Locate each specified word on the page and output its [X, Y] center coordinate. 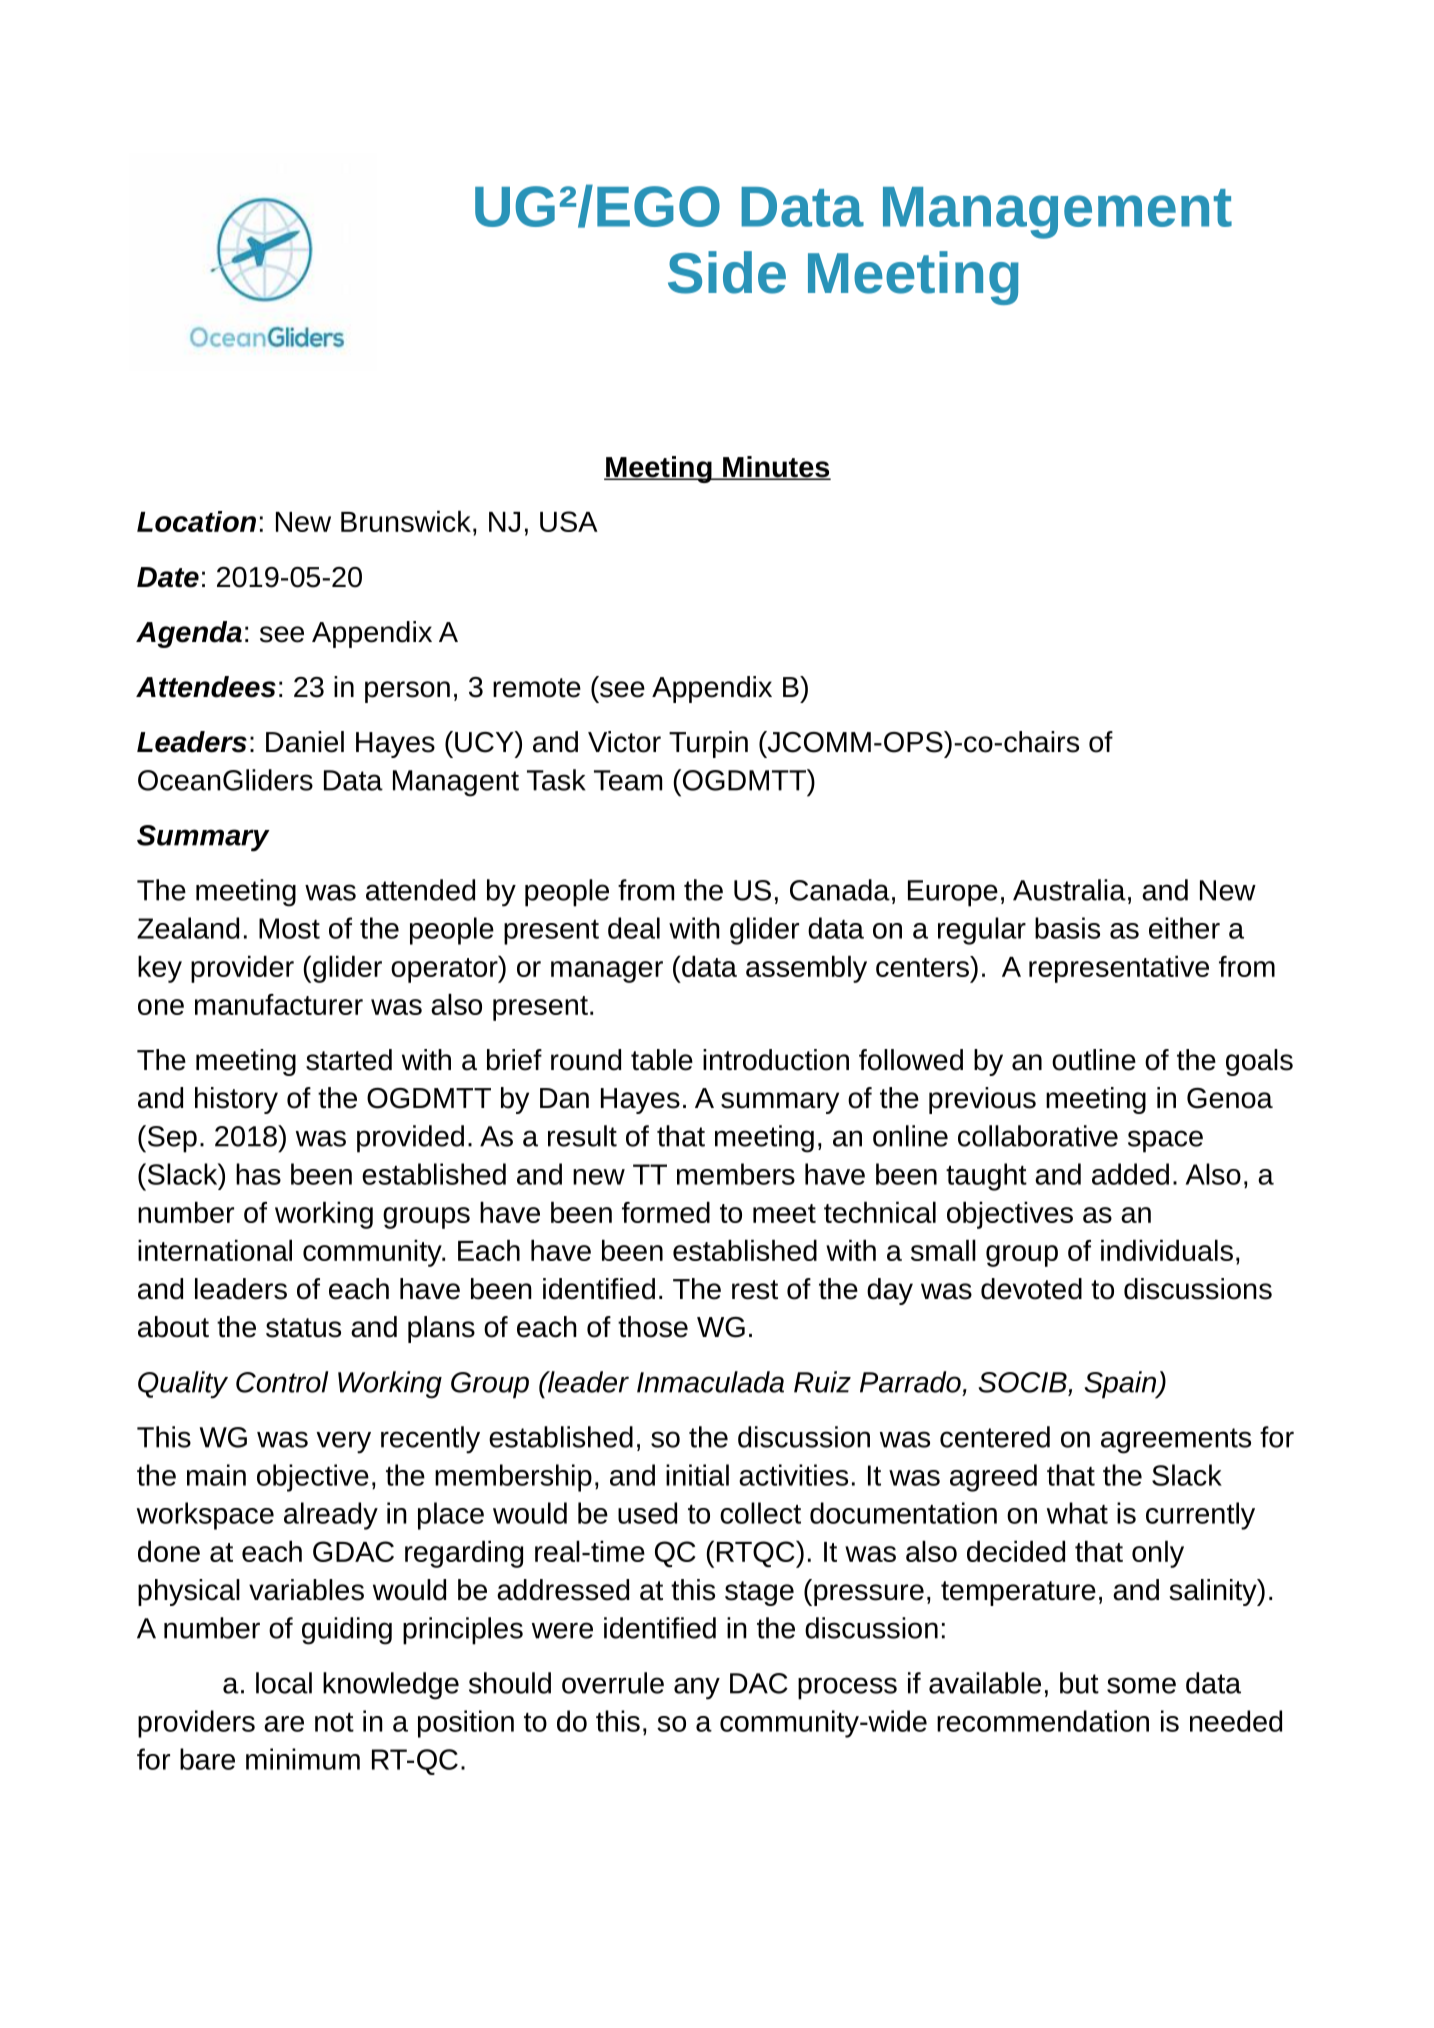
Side [727, 272]
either [1184, 928]
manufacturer [279, 1004]
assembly [806, 969]
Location [196, 521]
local [284, 1683]
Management [1057, 213]
